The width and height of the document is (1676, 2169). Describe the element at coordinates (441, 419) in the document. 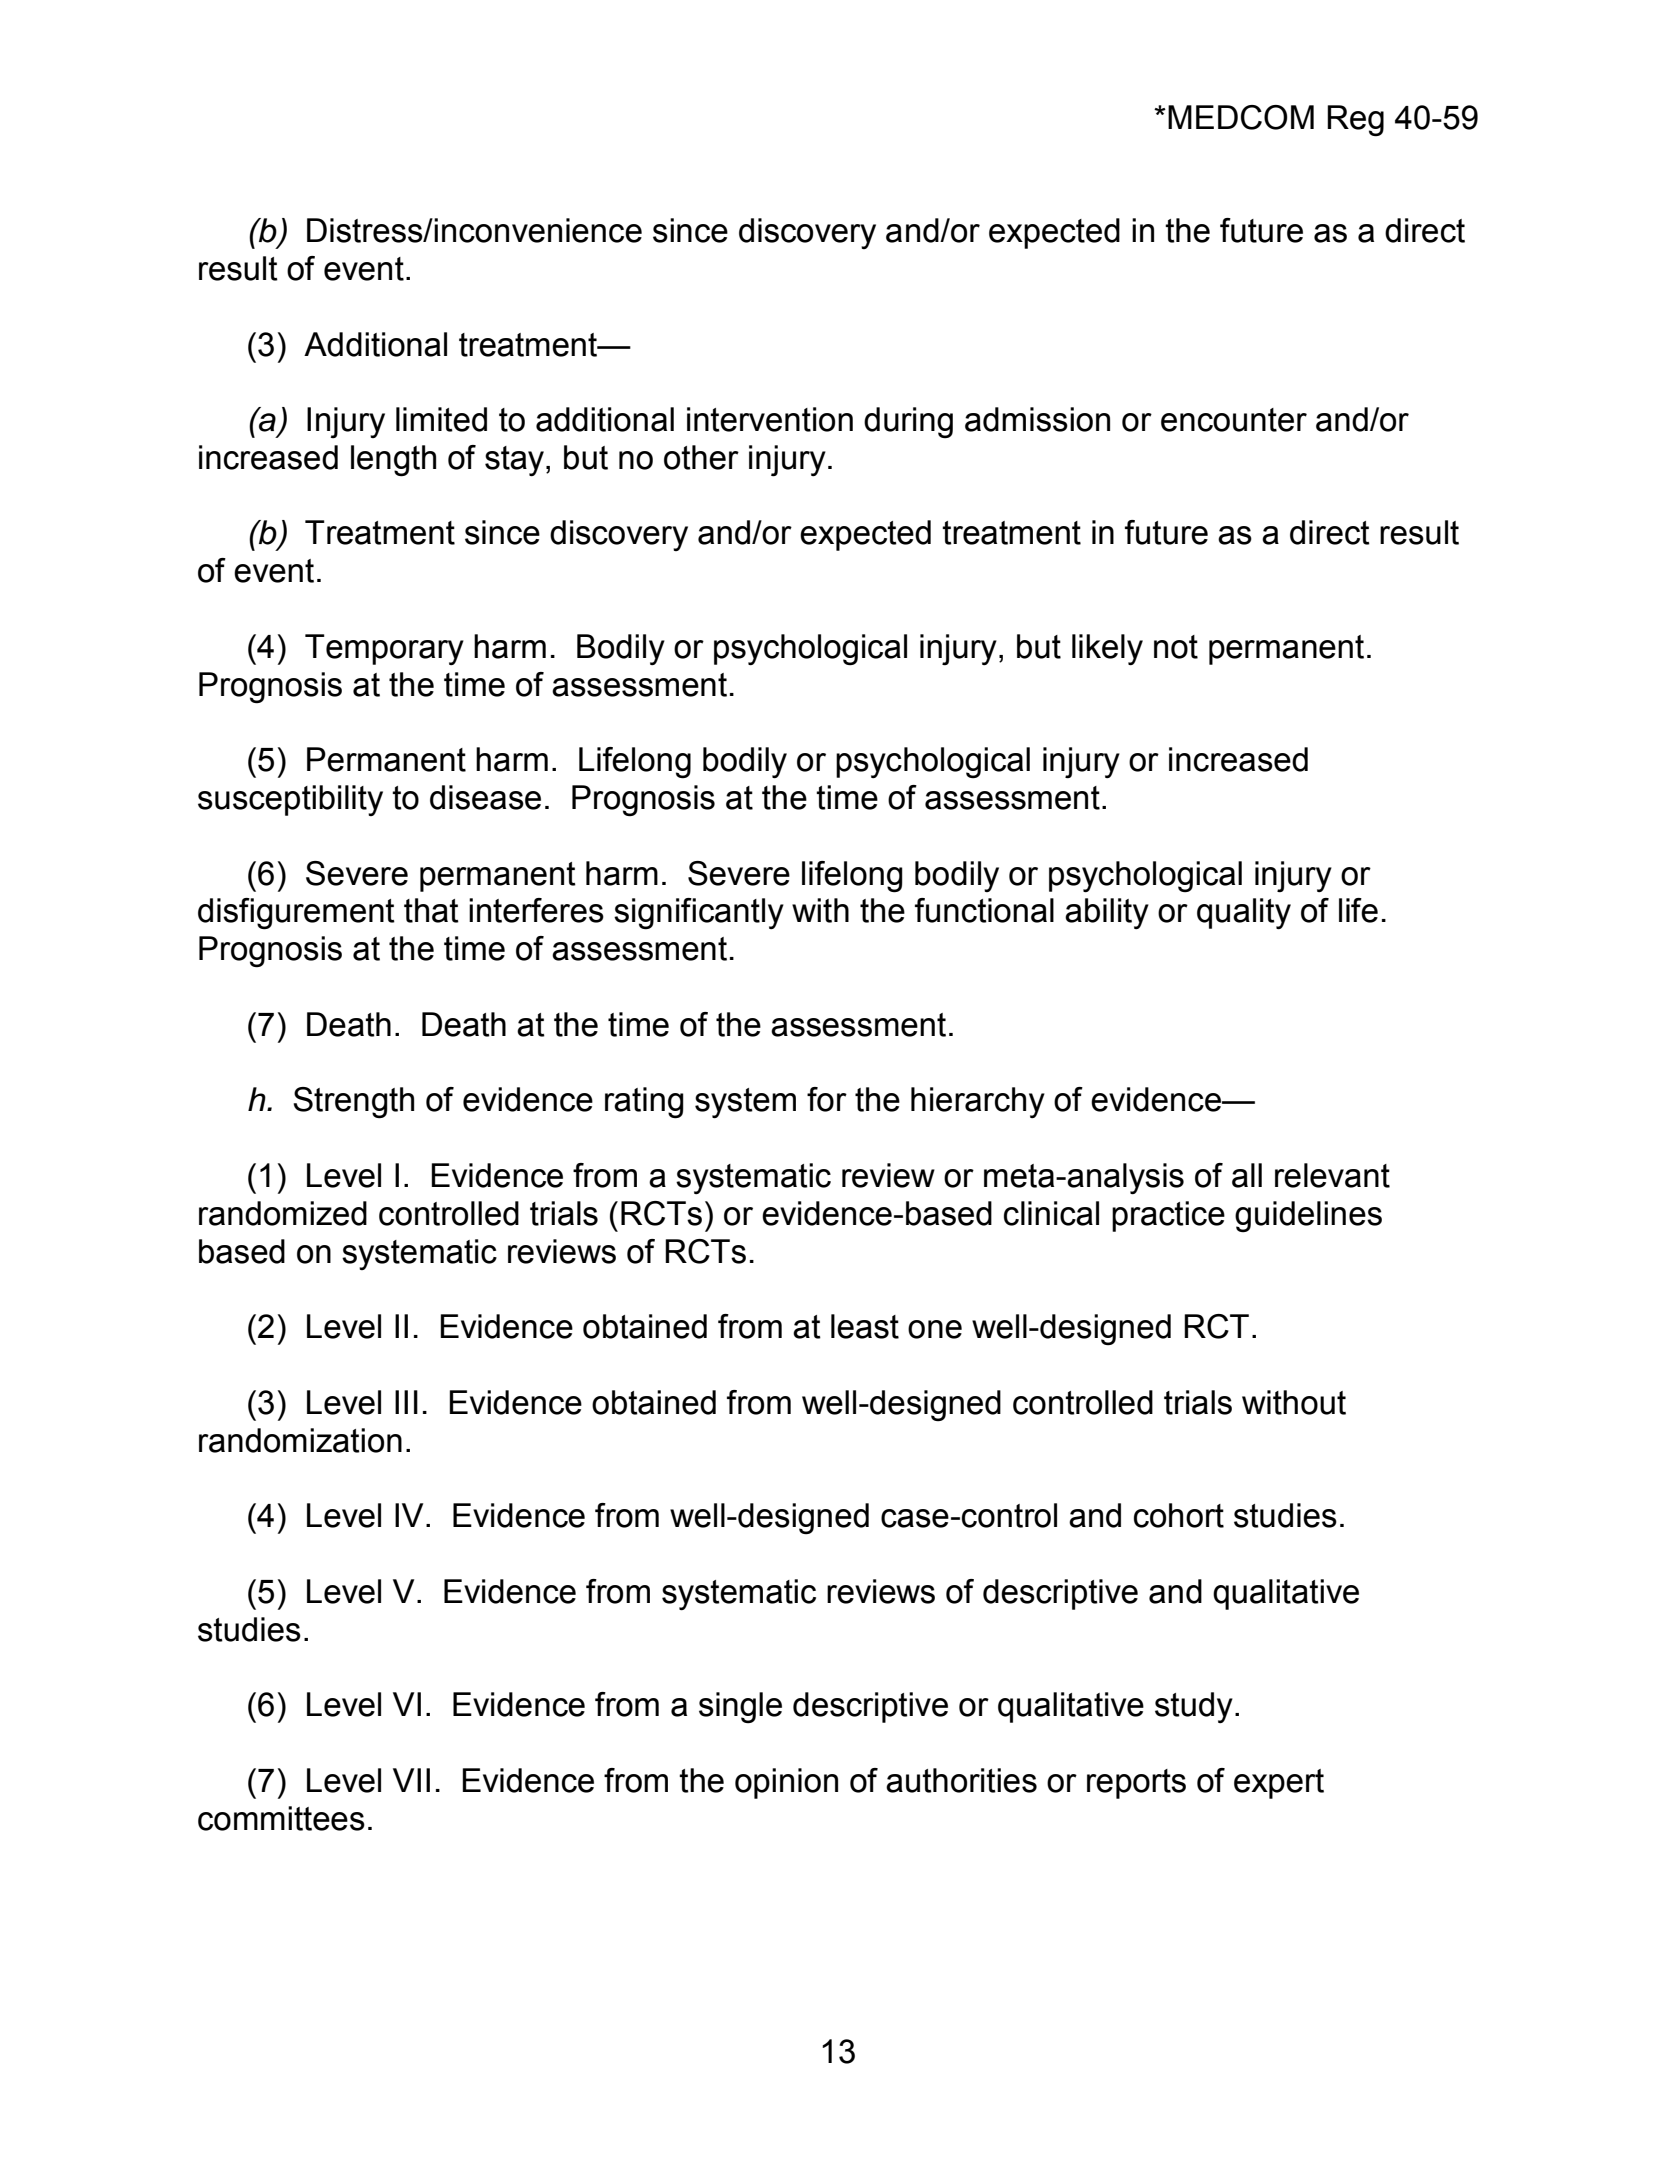

I see `limited` at that location.
